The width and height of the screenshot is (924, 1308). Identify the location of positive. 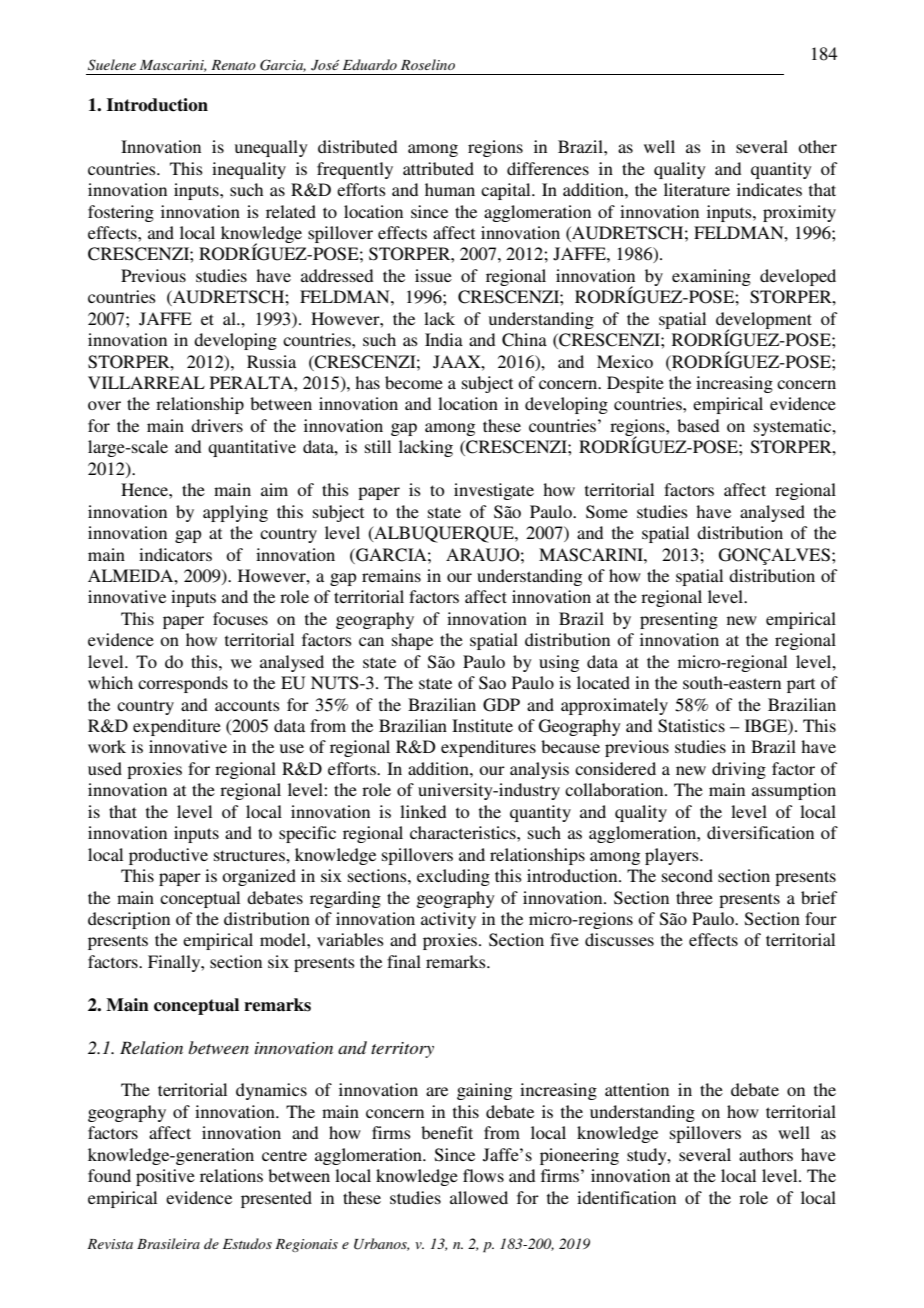
(165, 1177).
